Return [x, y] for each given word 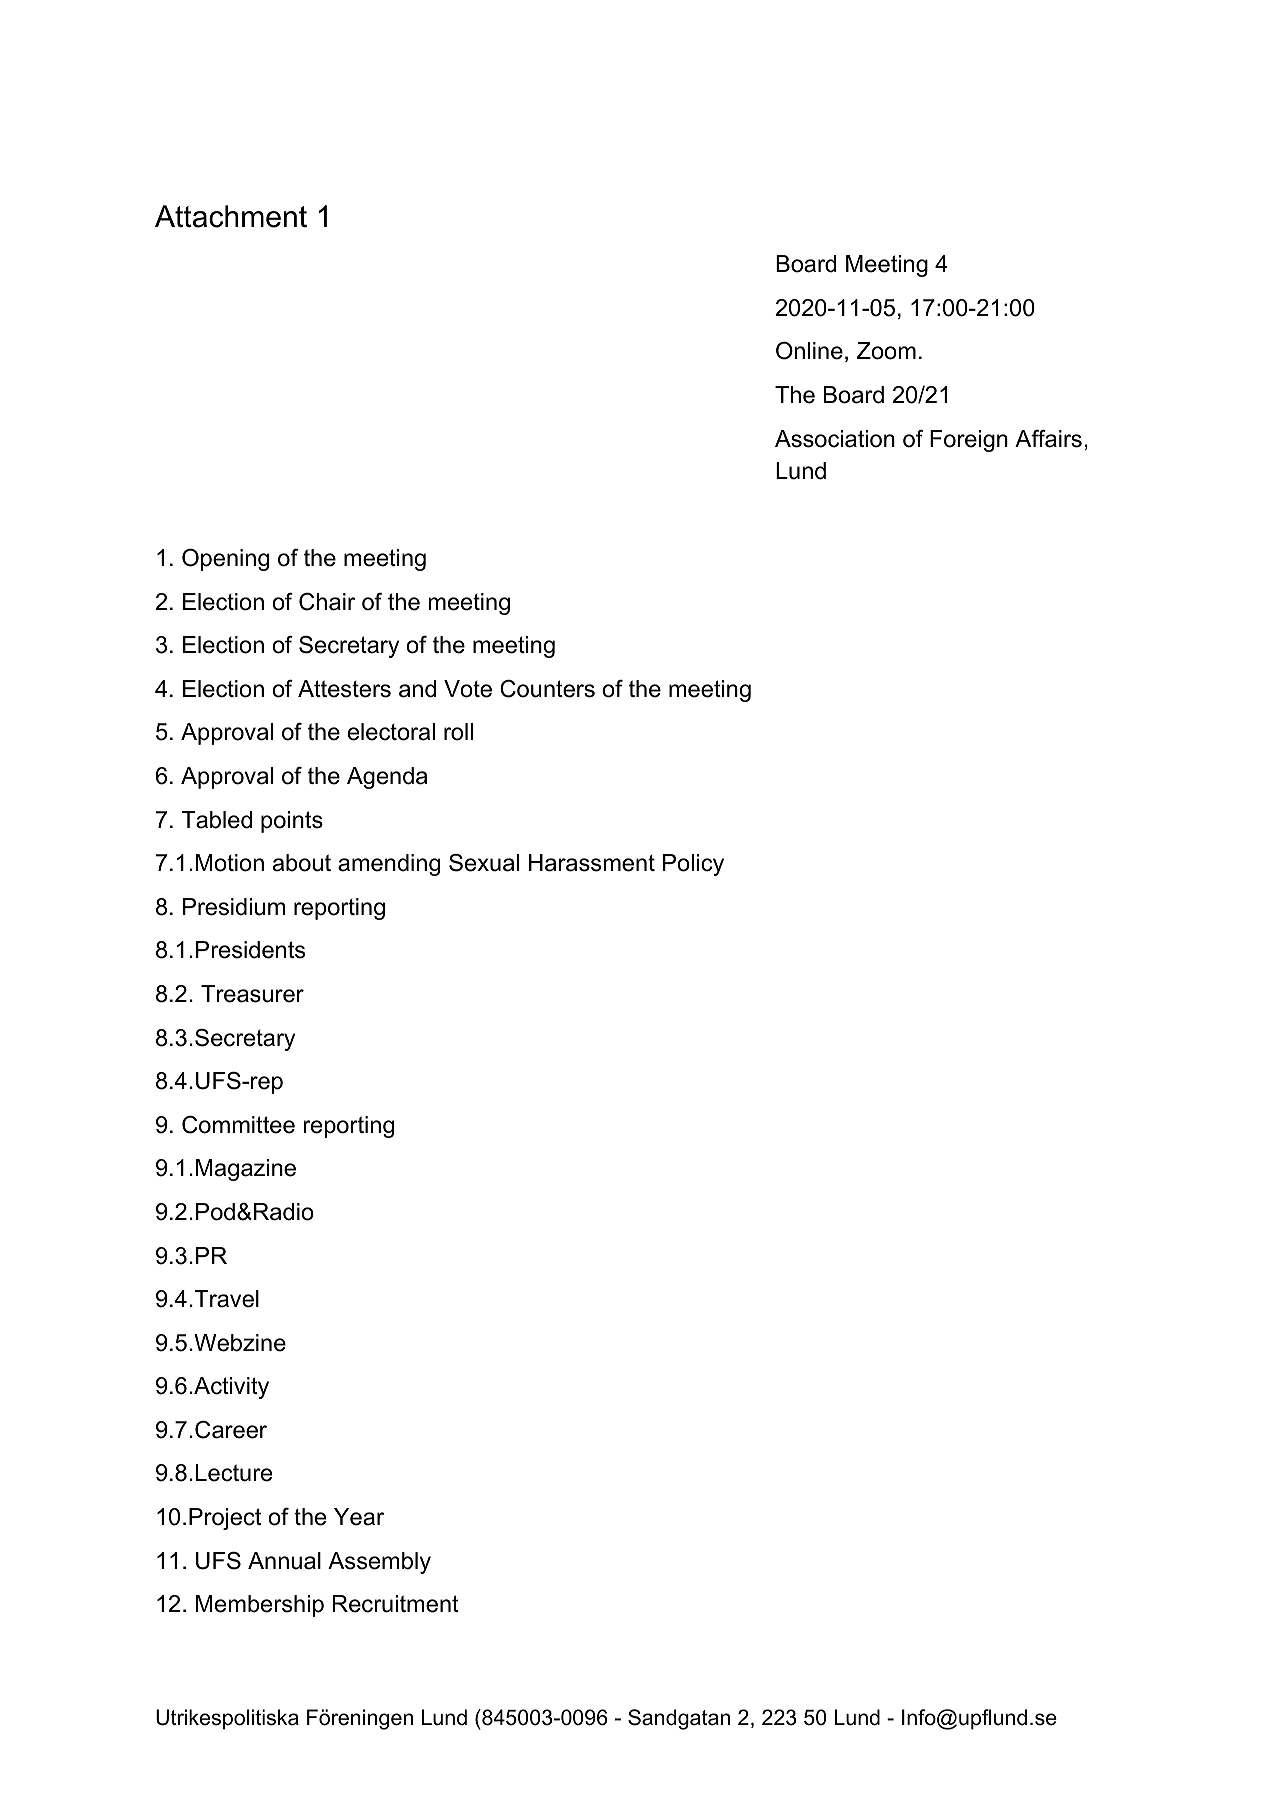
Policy [693, 865]
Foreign [969, 441]
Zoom [886, 351]
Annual [284, 1561]
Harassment [592, 863]
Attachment [231, 216]
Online [809, 350]
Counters [547, 688]
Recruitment [396, 1604]
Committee [238, 1124]
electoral [391, 732]
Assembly [379, 1563]
